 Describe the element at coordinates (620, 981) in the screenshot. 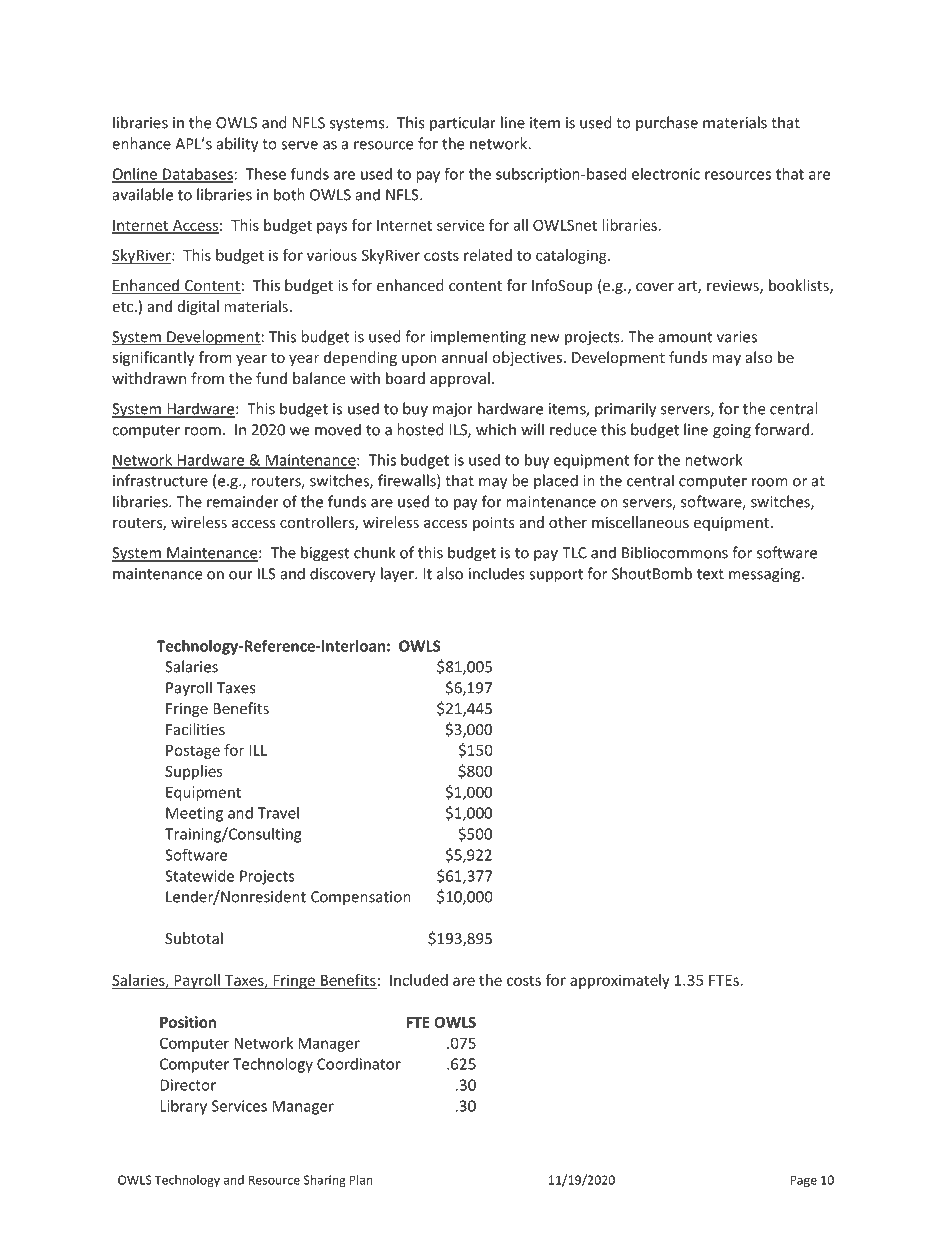

I see `approximately` at that location.
